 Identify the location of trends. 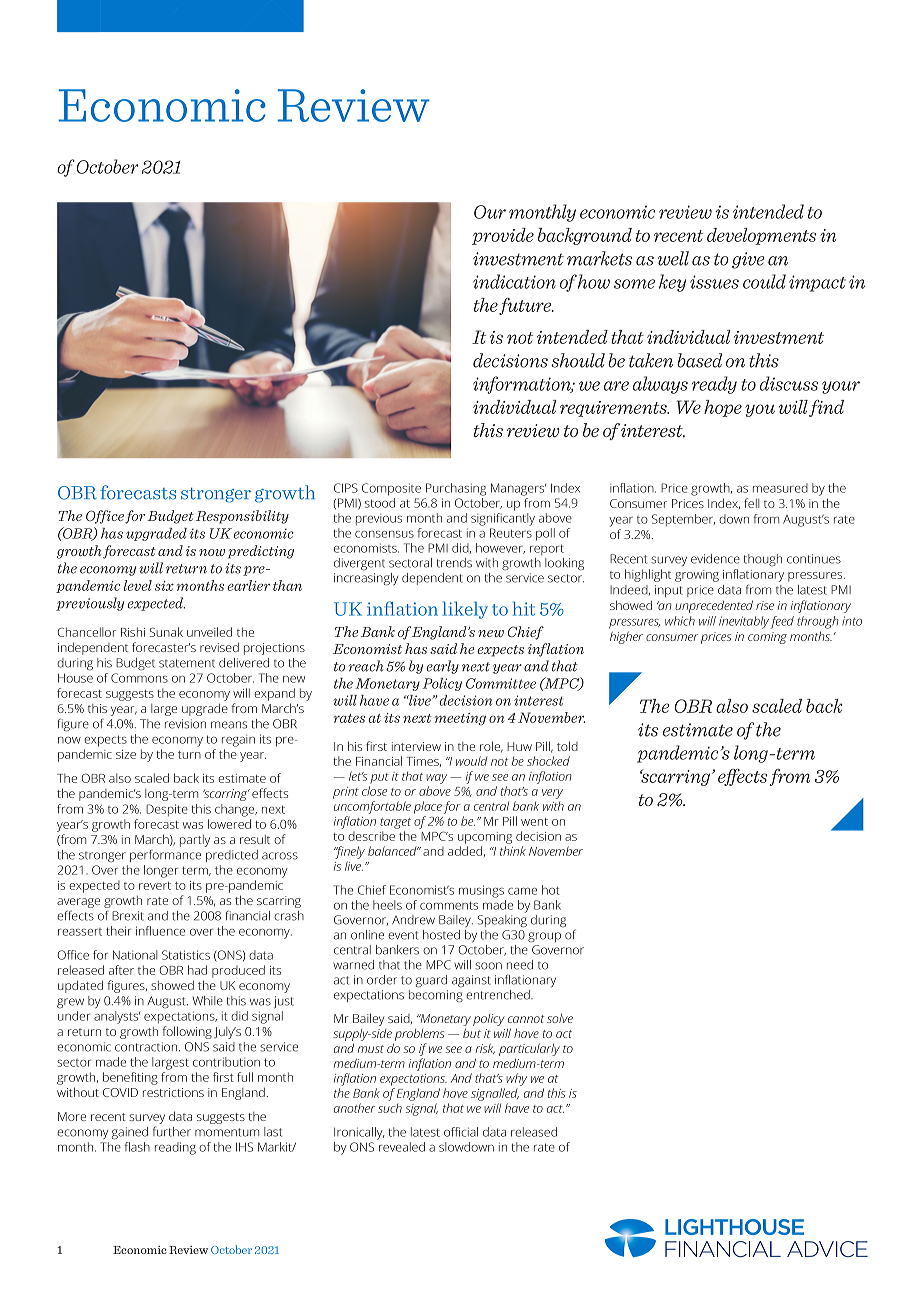
(454, 563).
